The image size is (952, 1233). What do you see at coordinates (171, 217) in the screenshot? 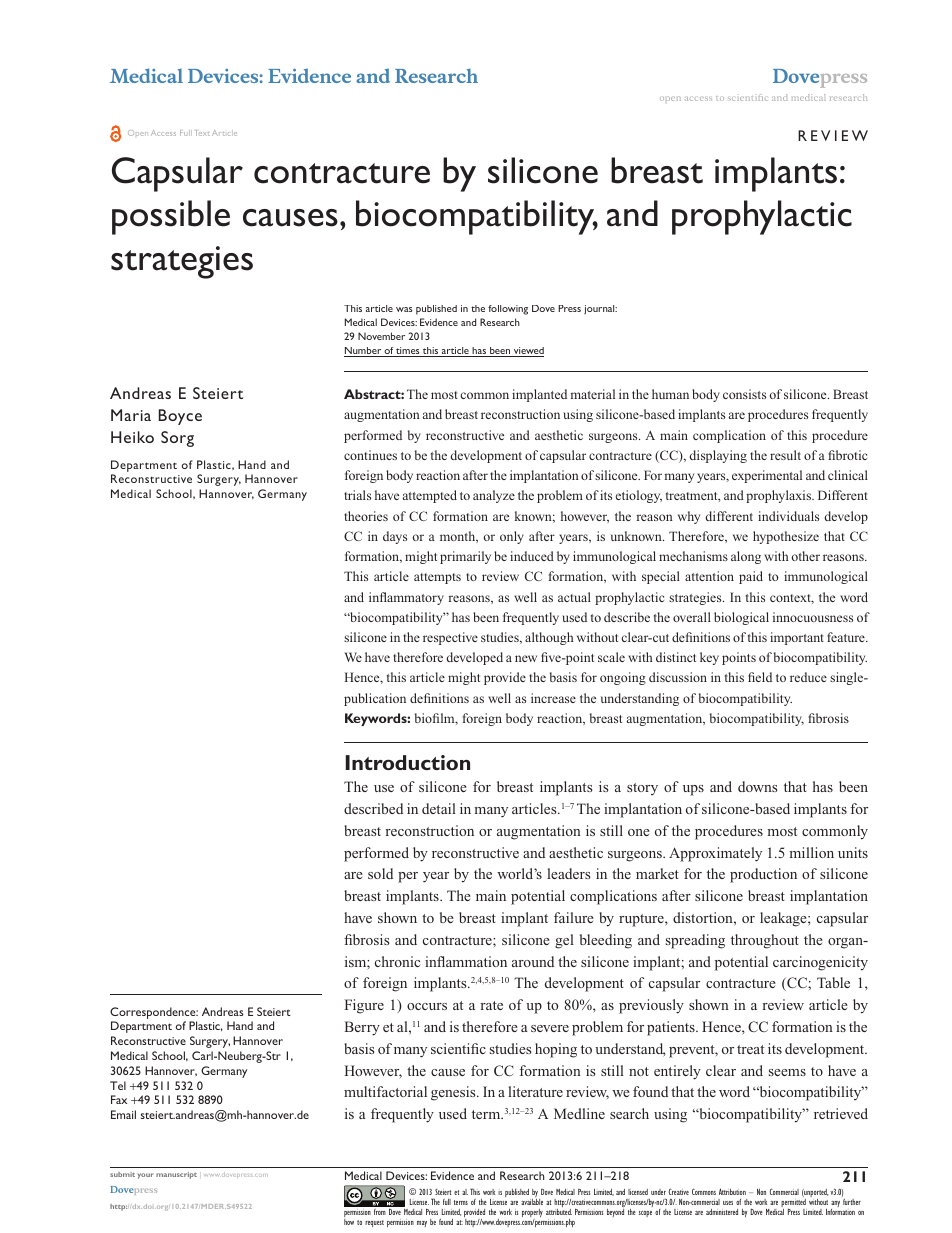
I see `possible` at bounding box center [171, 217].
